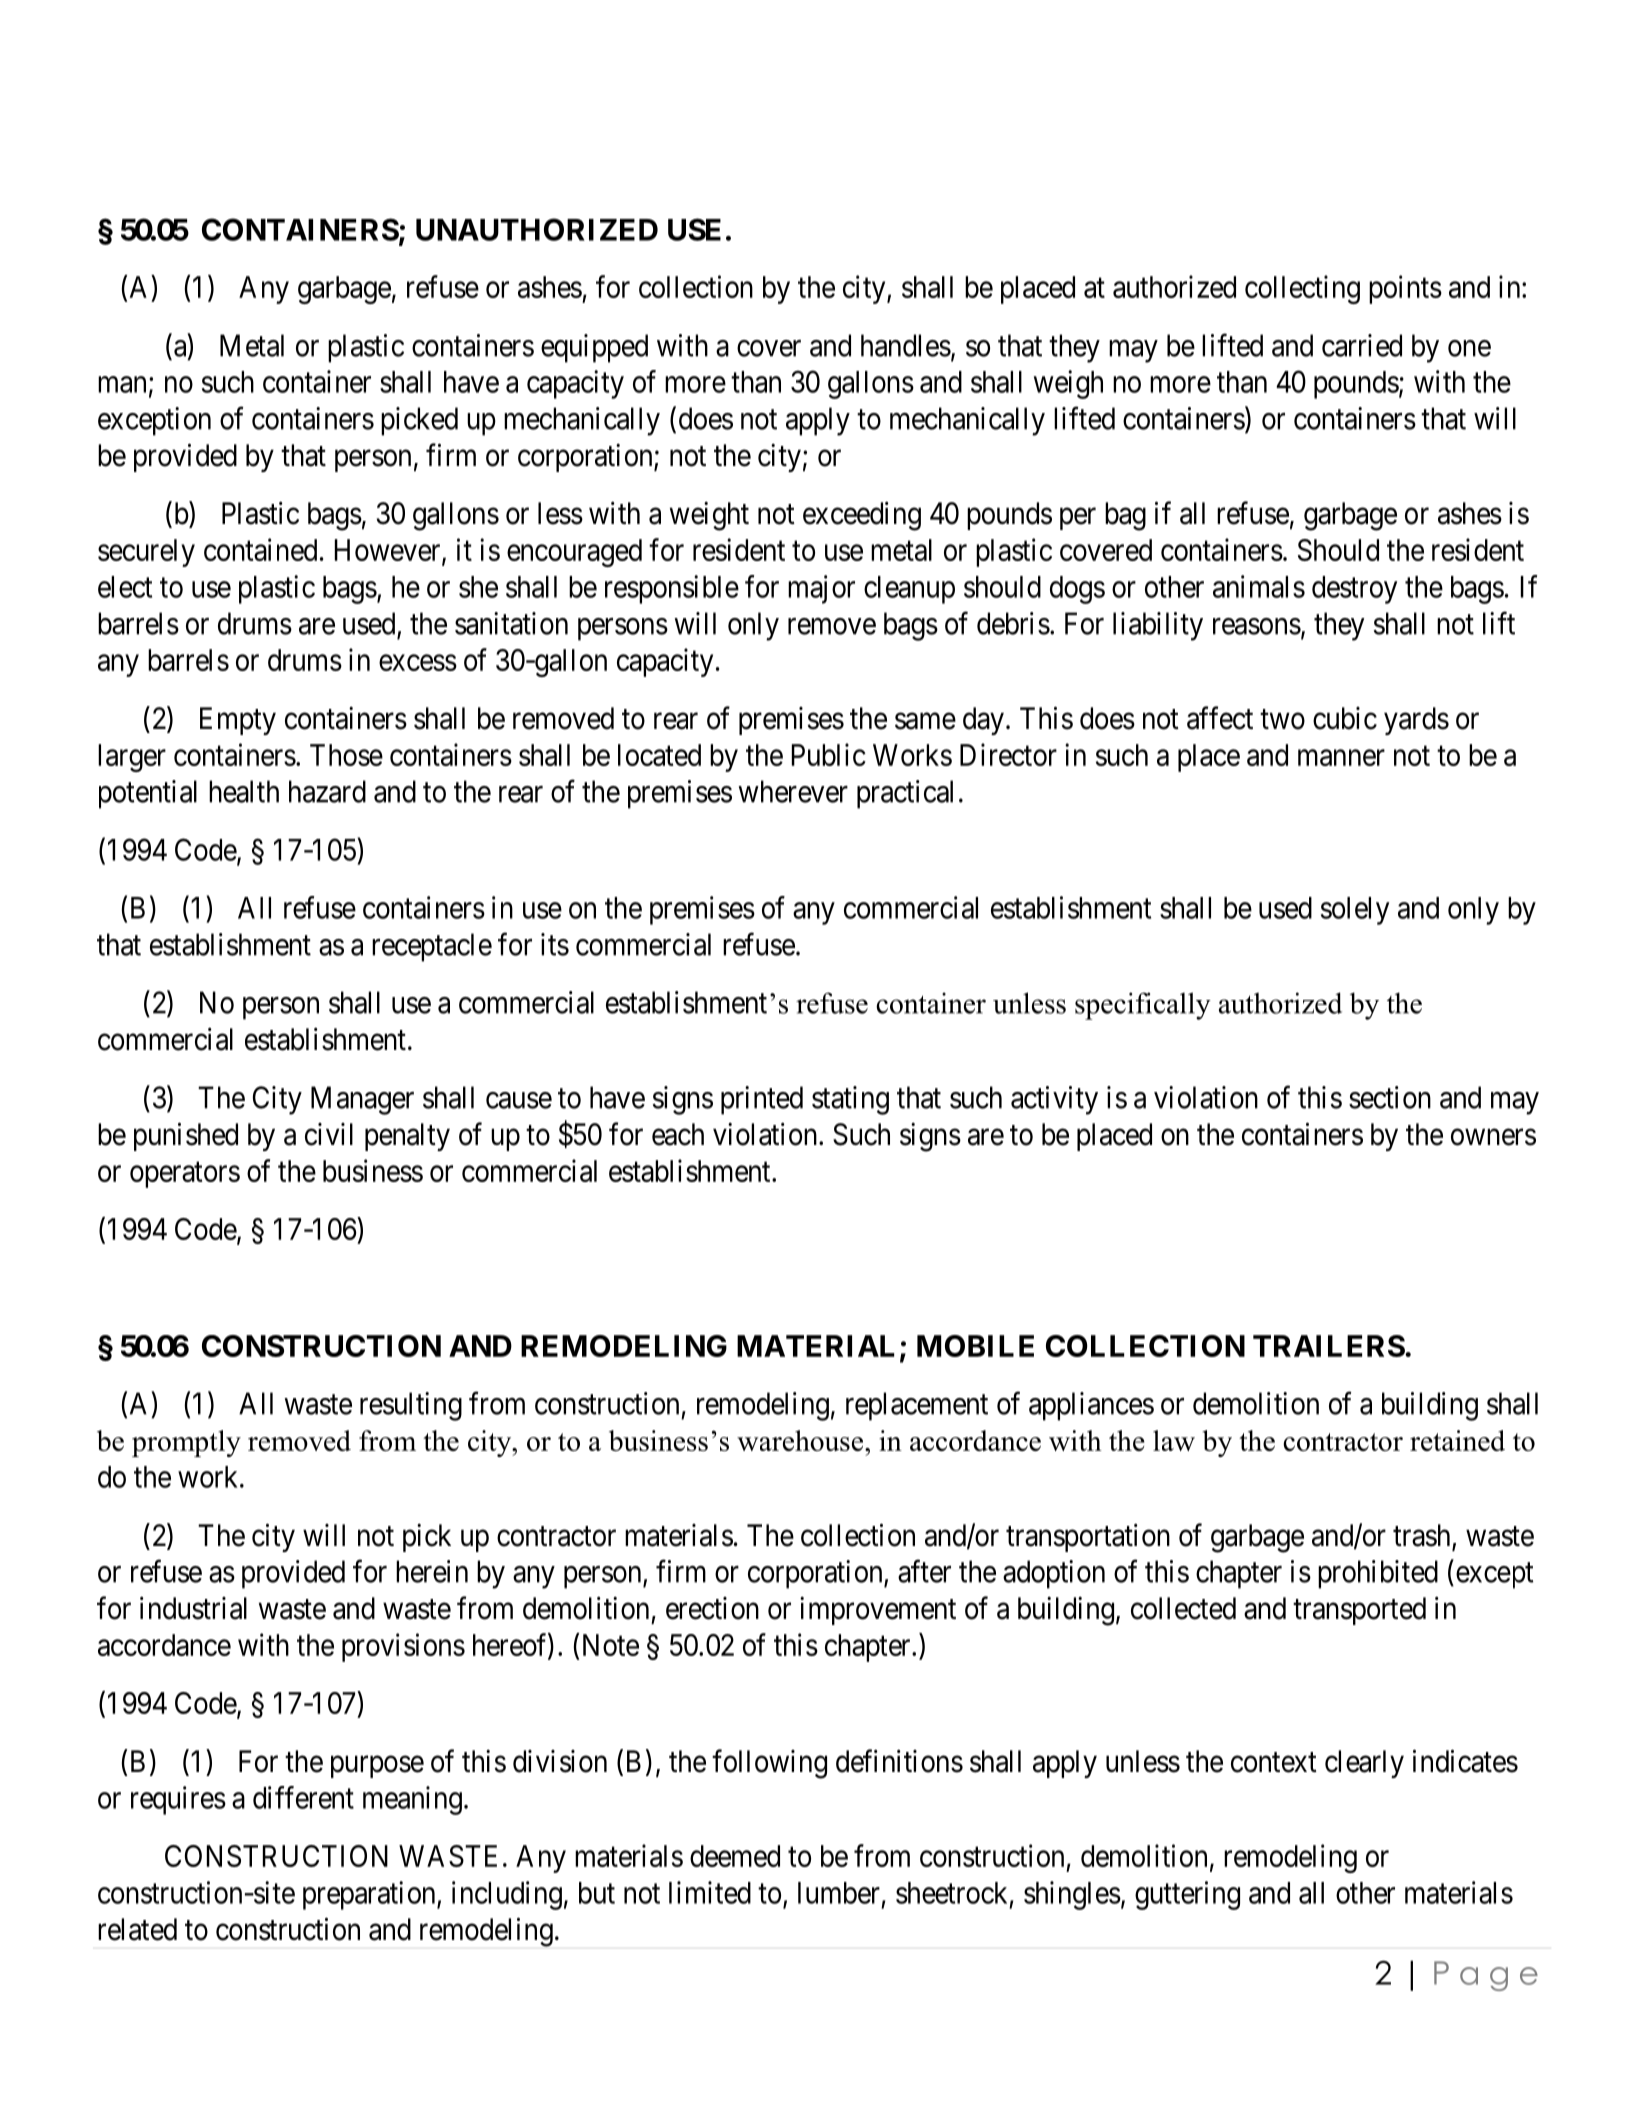  Describe the element at coordinates (821, 589) in the screenshot. I see `major` at that location.
